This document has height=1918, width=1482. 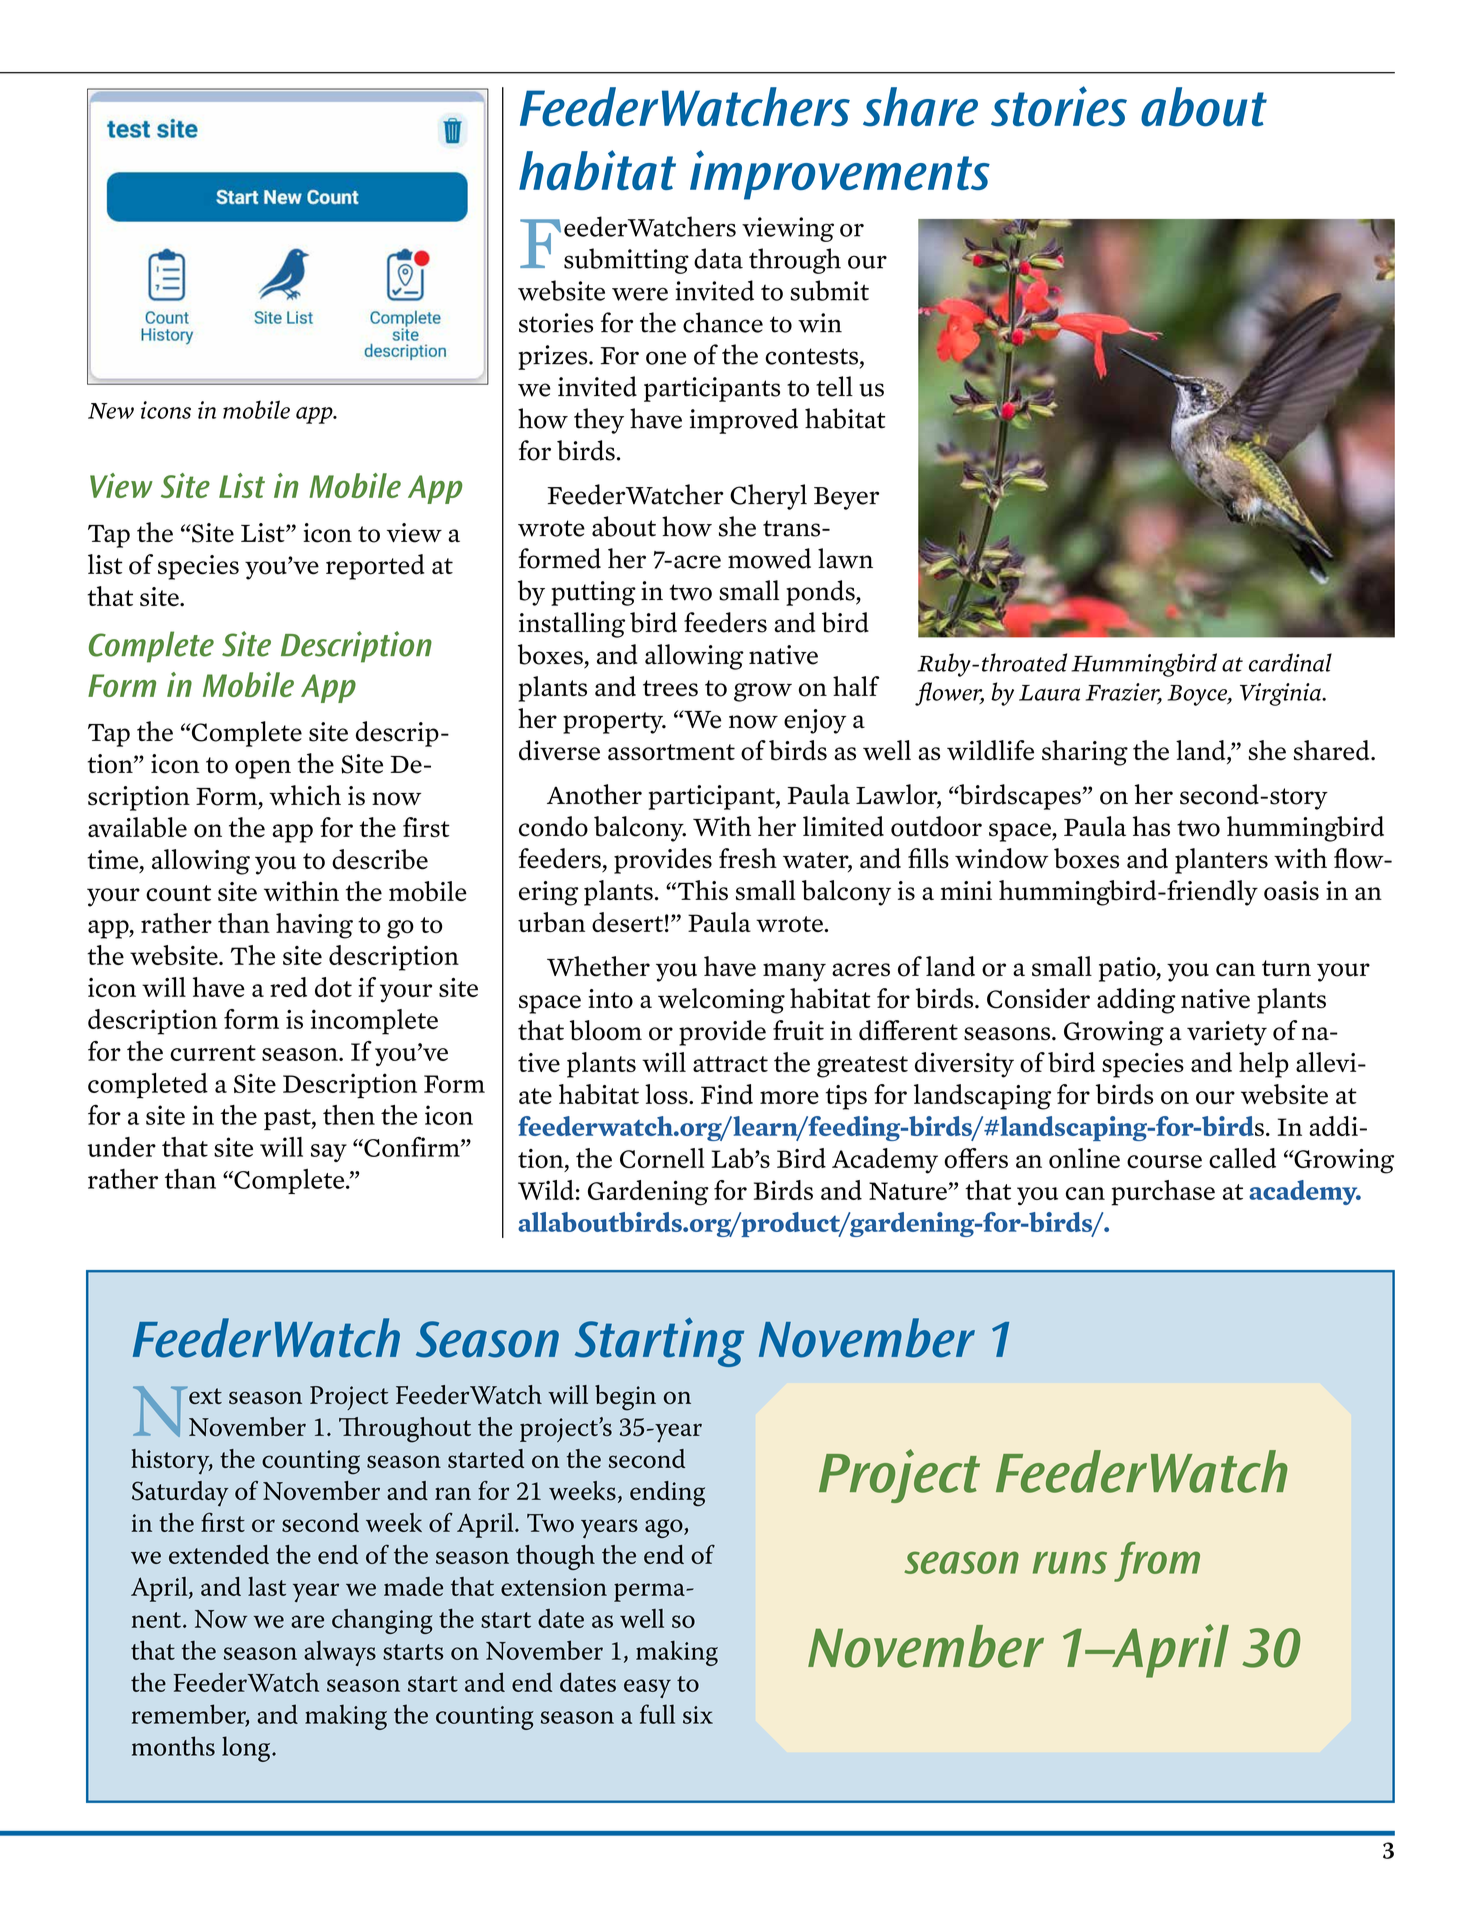 What do you see at coordinates (718, 258) in the document?
I see `data` at bounding box center [718, 258].
